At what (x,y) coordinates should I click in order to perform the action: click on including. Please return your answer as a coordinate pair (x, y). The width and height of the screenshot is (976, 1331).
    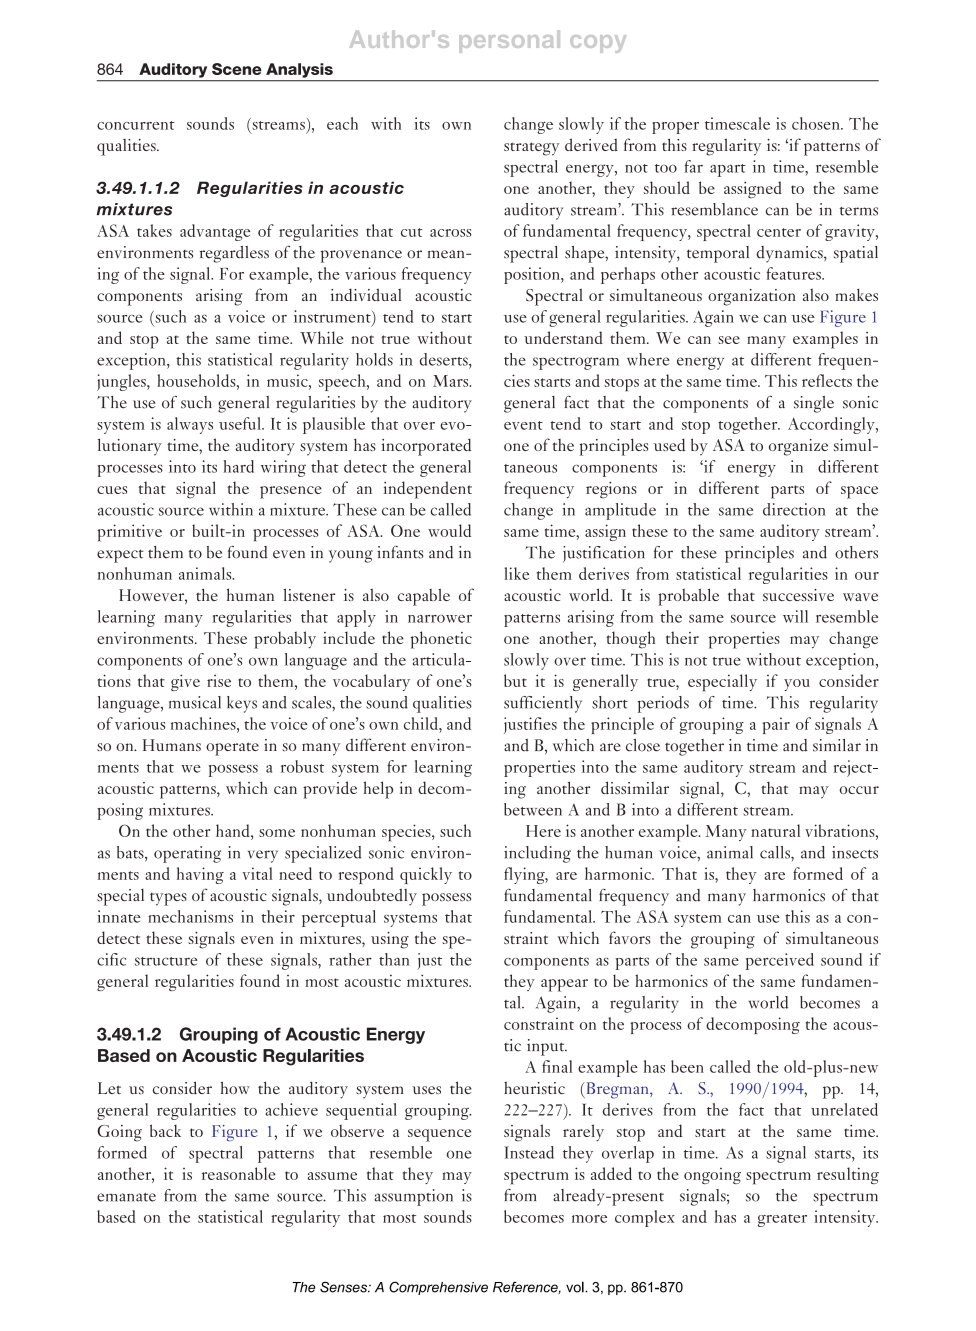
    Looking at the image, I should click on (537, 854).
